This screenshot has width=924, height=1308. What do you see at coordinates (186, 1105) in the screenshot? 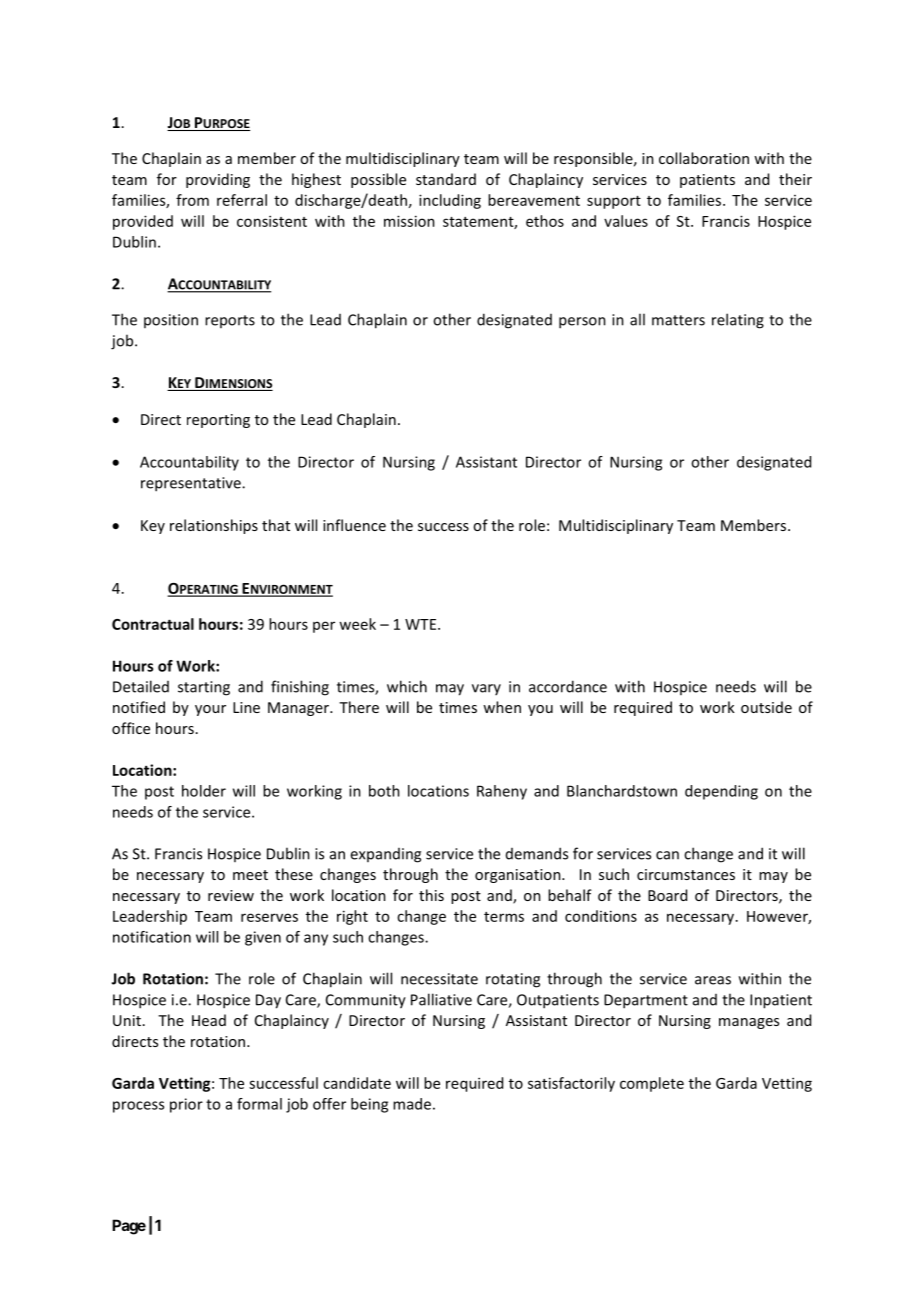
I see `prior` at bounding box center [186, 1105].
